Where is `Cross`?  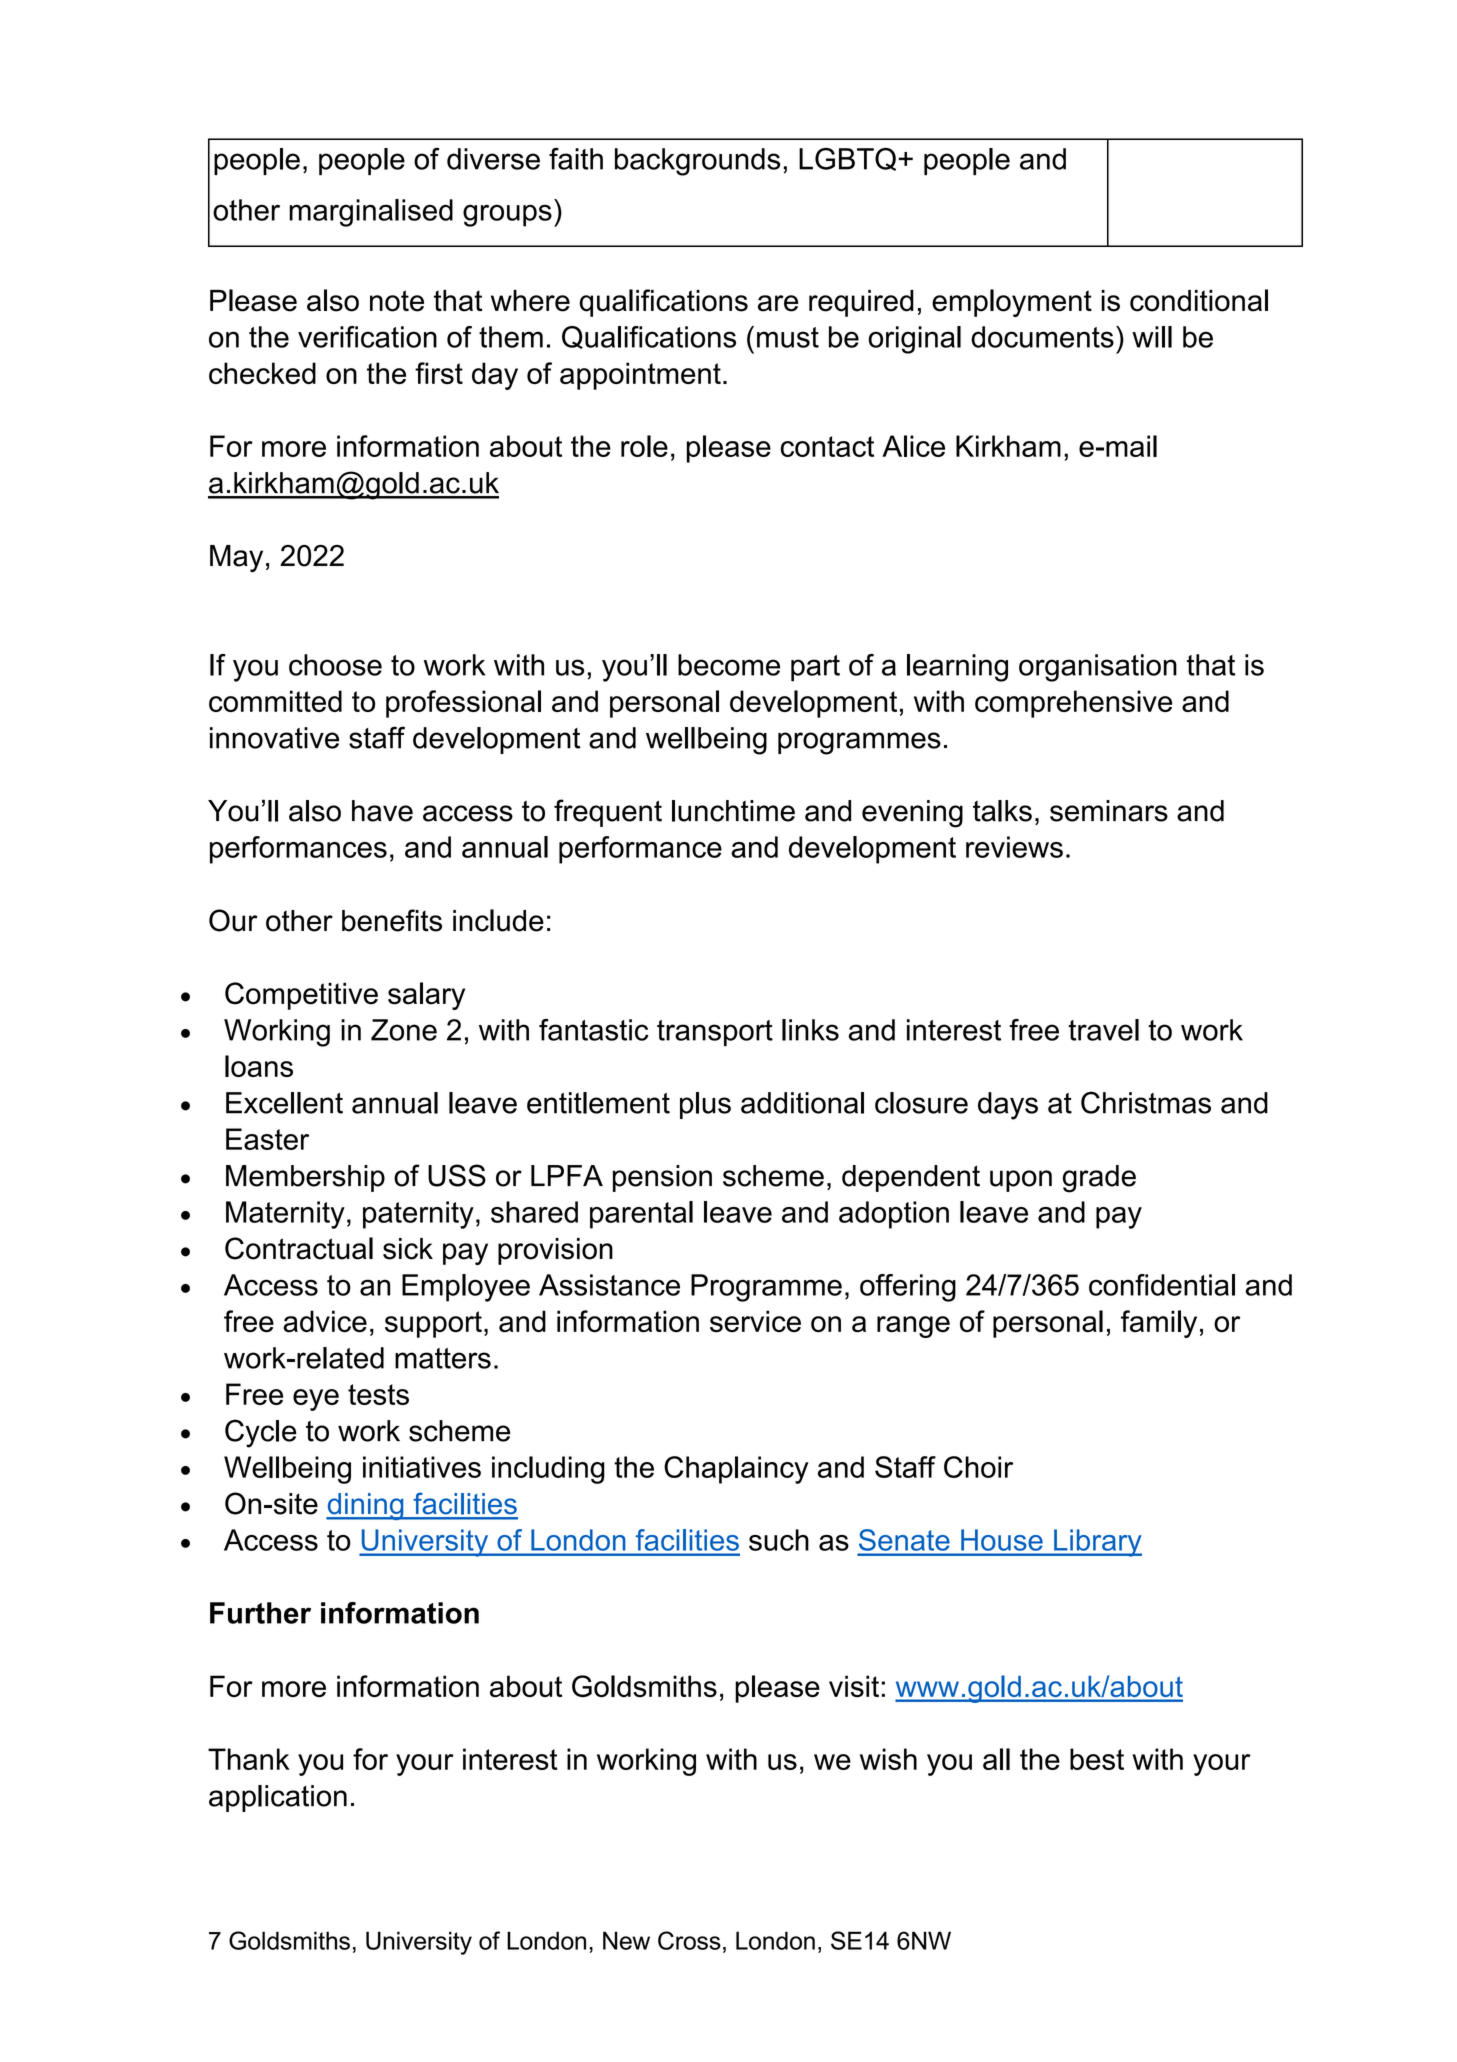 Cross is located at coordinates (689, 1940).
